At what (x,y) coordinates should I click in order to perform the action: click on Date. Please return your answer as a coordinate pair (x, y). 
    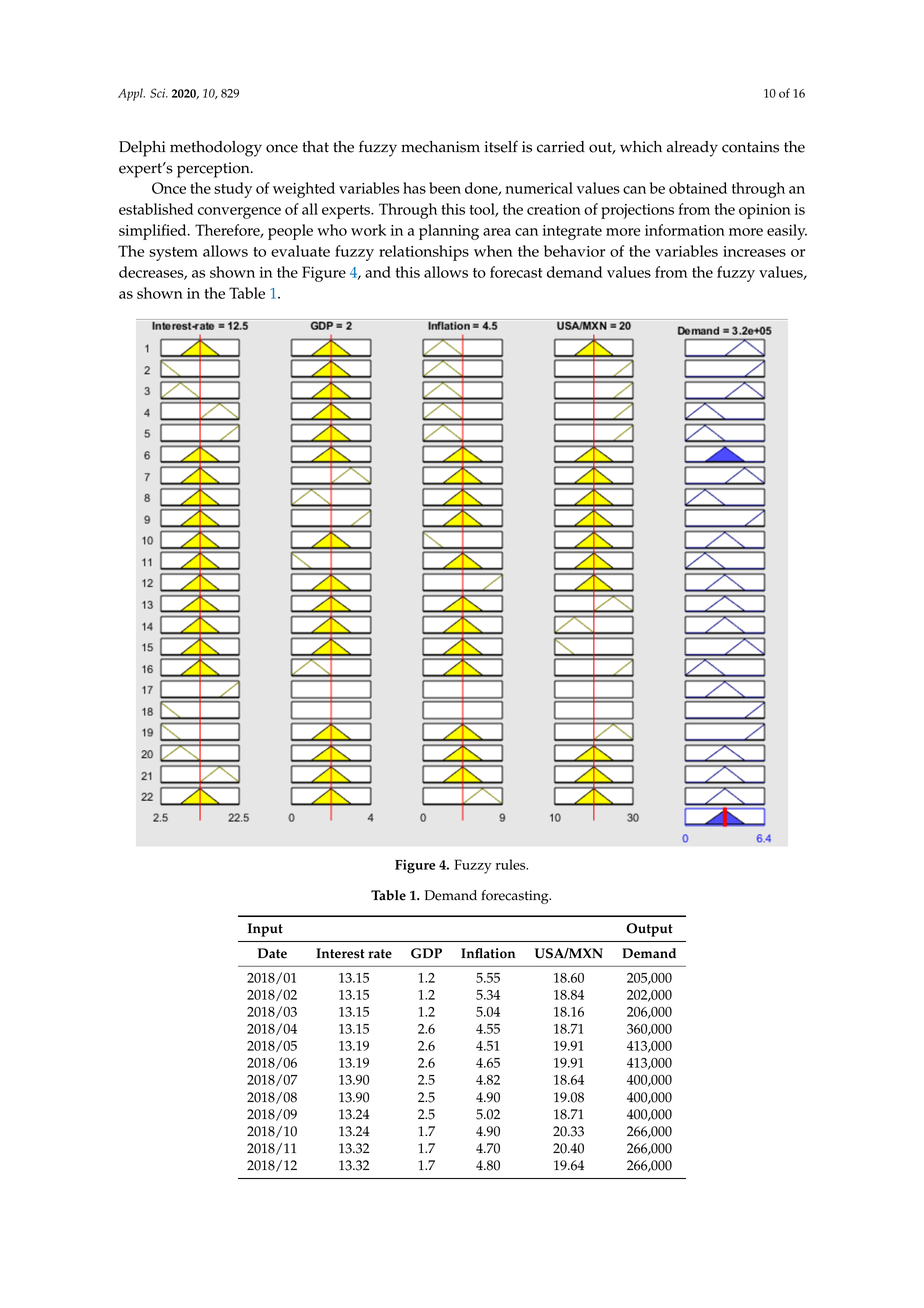
    Looking at the image, I should click on (272, 953).
